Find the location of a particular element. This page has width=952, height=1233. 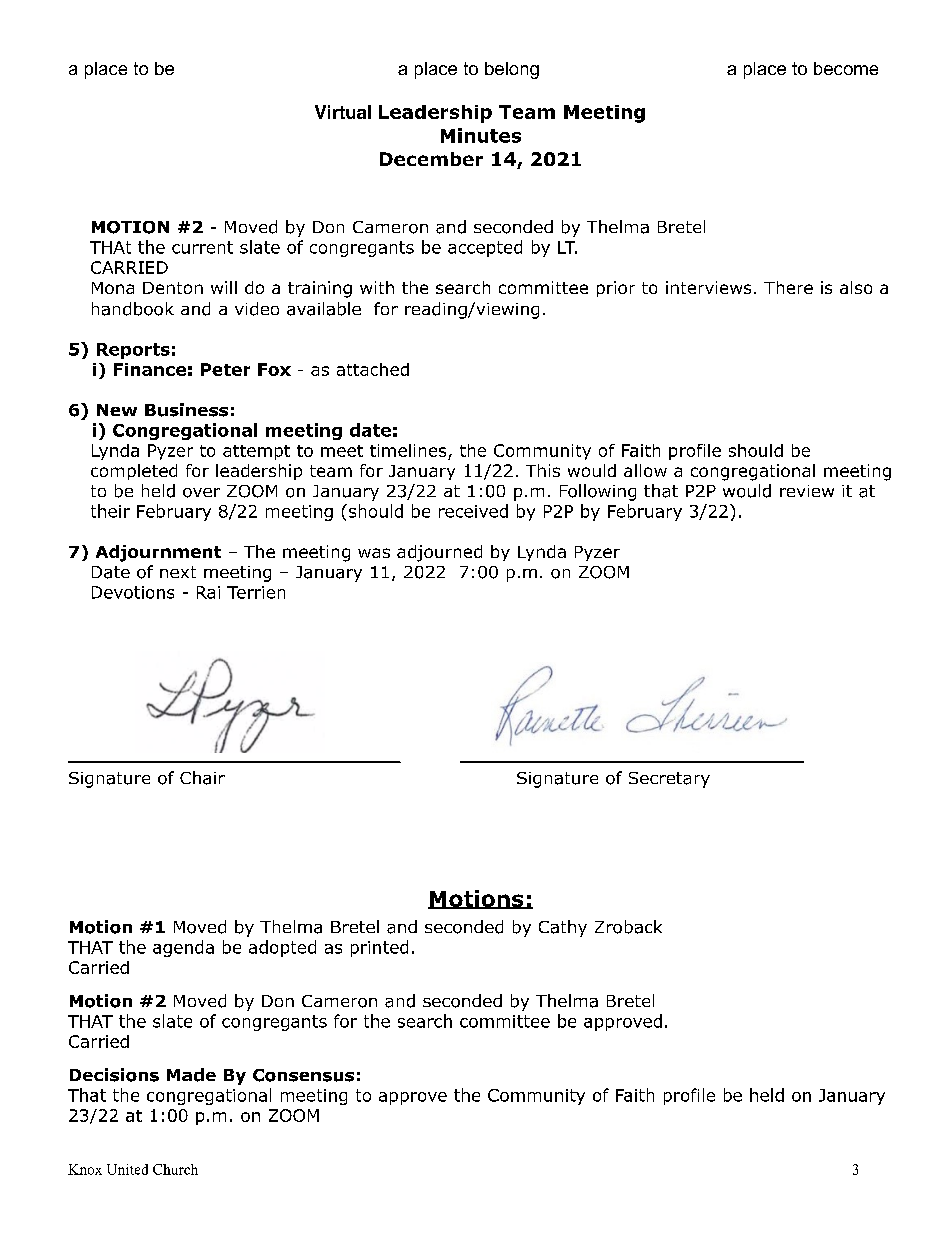

Devotions is located at coordinates (133, 592).
